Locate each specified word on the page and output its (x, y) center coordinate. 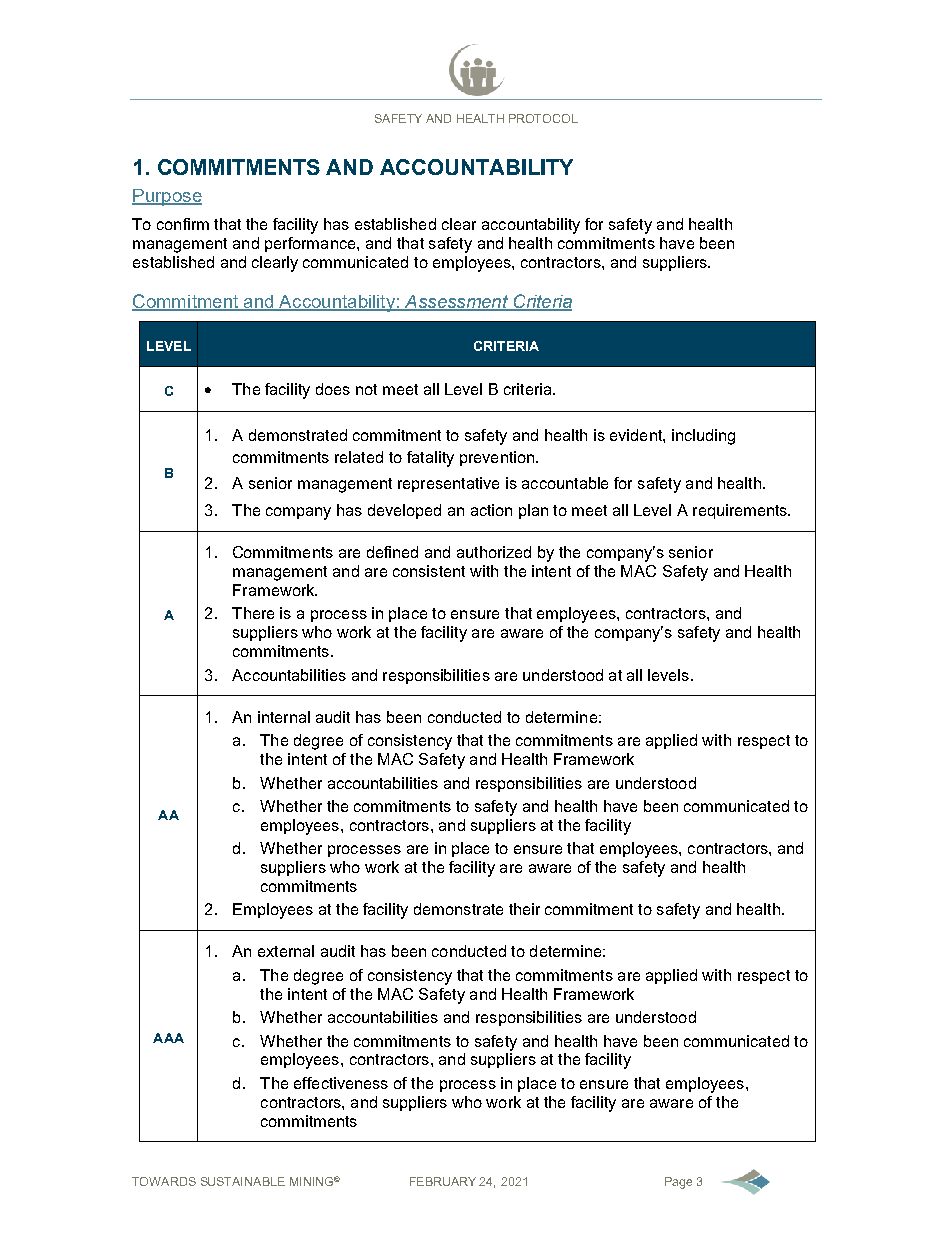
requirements (741, 511)
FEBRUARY (443, 1181)
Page (678, 1183)
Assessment (456, 302)
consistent (429, 571)
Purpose (167, 197)
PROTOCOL (543, 118)
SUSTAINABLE (243, 1181)
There (253, 613)
